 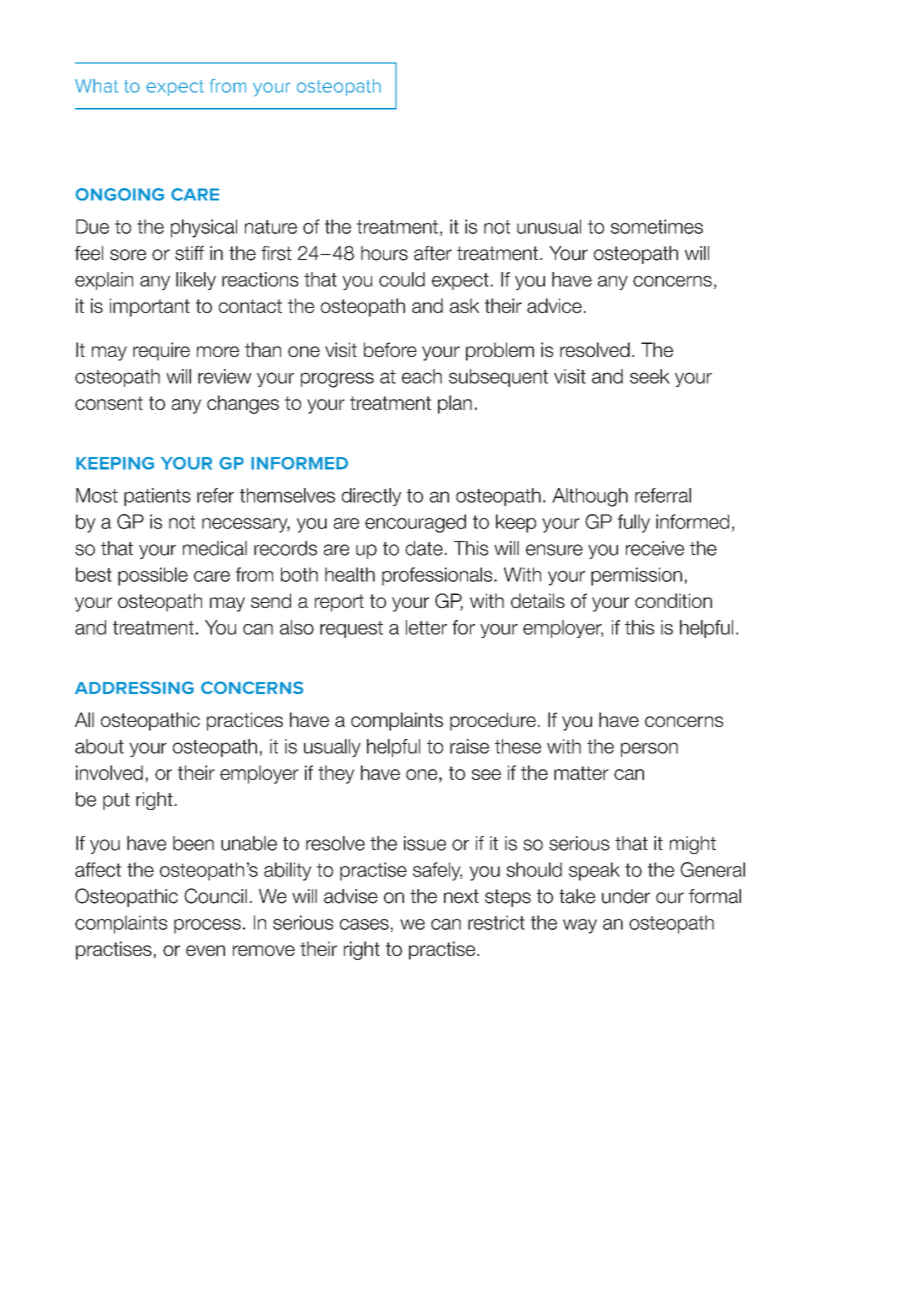 I want to click on encouraged, so click(x=415, y=523).
